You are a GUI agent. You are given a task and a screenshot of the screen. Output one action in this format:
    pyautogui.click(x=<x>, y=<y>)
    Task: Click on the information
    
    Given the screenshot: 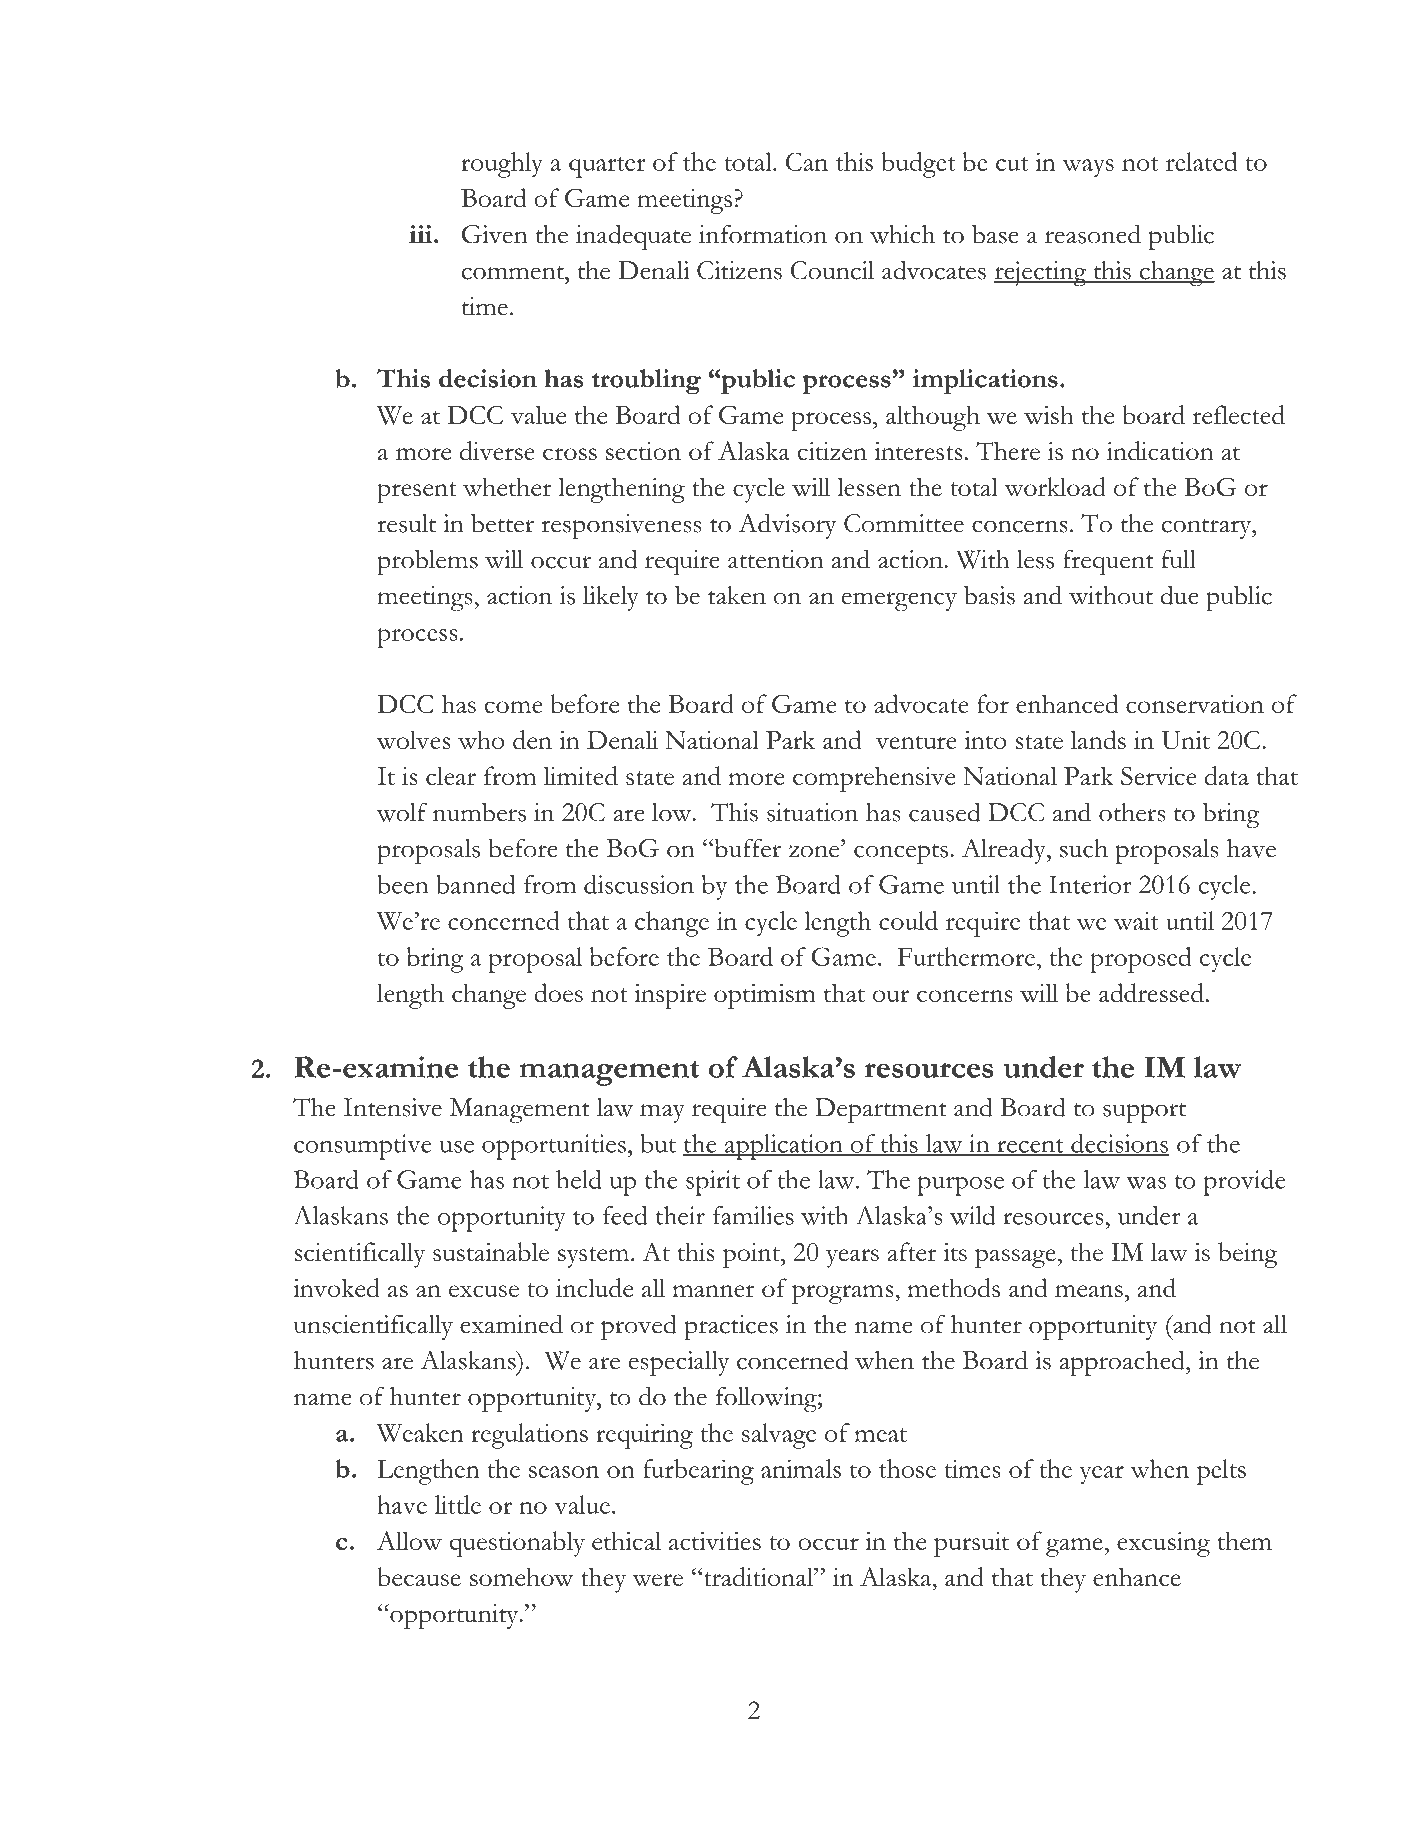 What is the action you would take?
    pyautogui.click(x=763, y=234)
